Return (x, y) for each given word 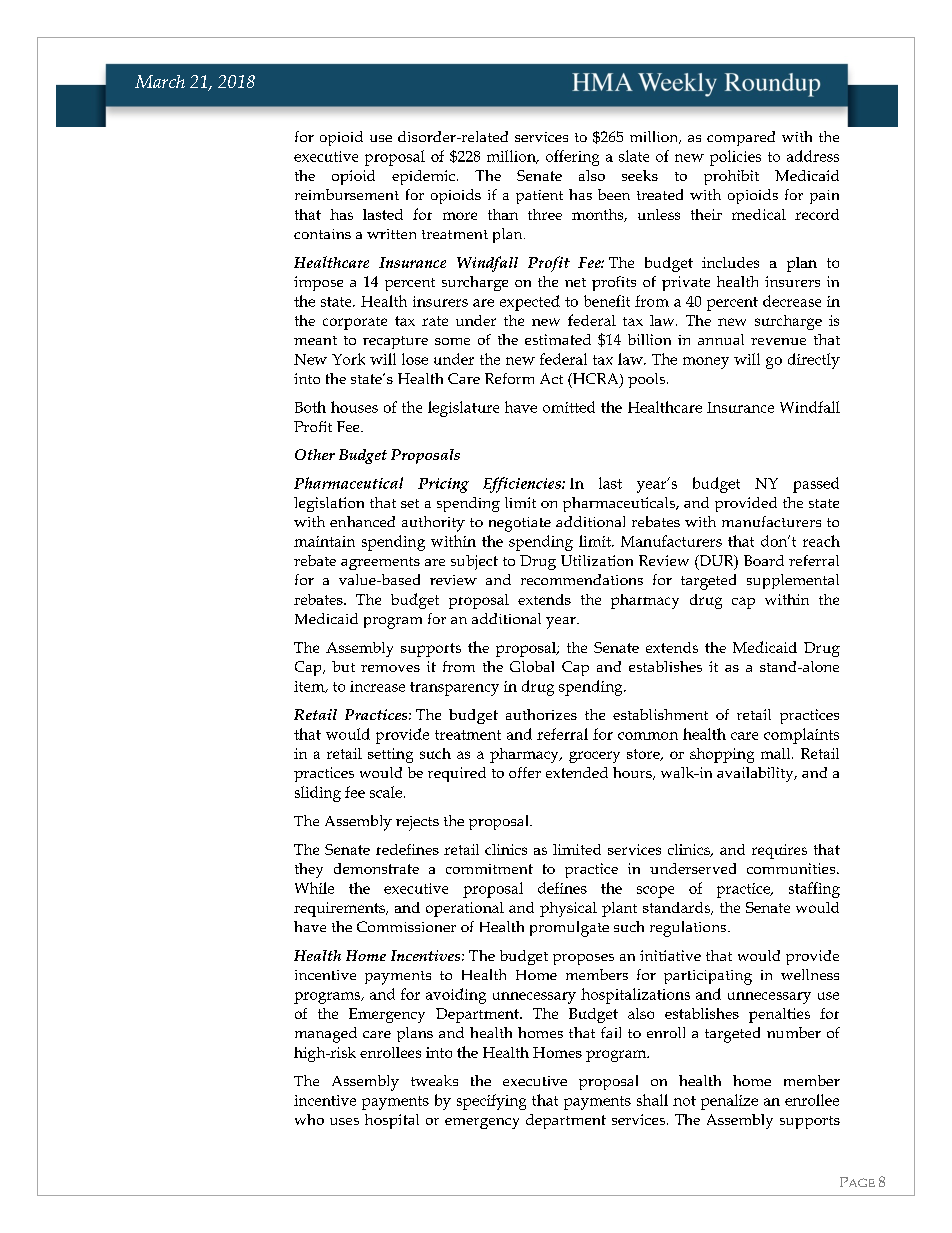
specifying (491, 1102)
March (160, 81)
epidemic (423, 177)
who (309, 1119)
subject (474, 562)
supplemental (793, 581)
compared (741, 138)
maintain (324, 541)
